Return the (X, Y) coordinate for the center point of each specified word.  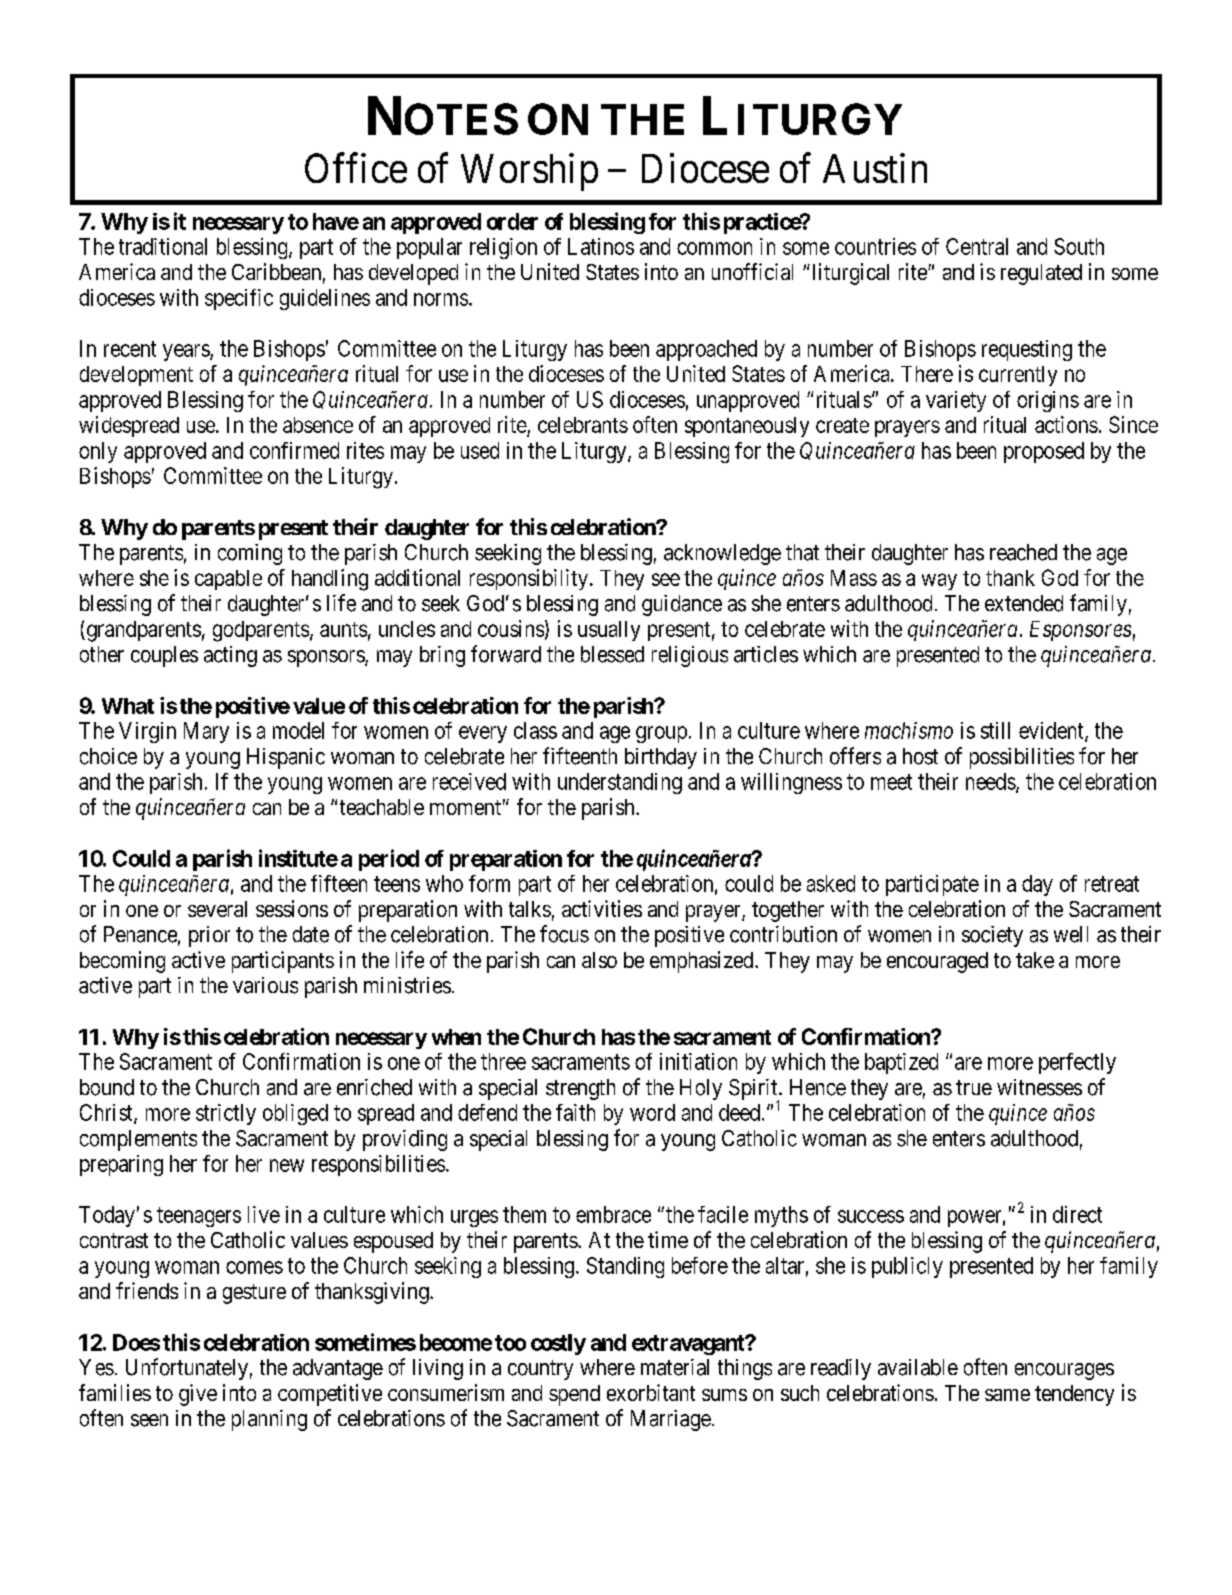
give (198, 1395)
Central (977, 246)
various (265, 985)
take (1035, 960)
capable (228, 580)
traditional (163, 246)
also (599, 960)
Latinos (601, 246)
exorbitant (651, 1392)
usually (609, 631)
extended (1024, 603)
